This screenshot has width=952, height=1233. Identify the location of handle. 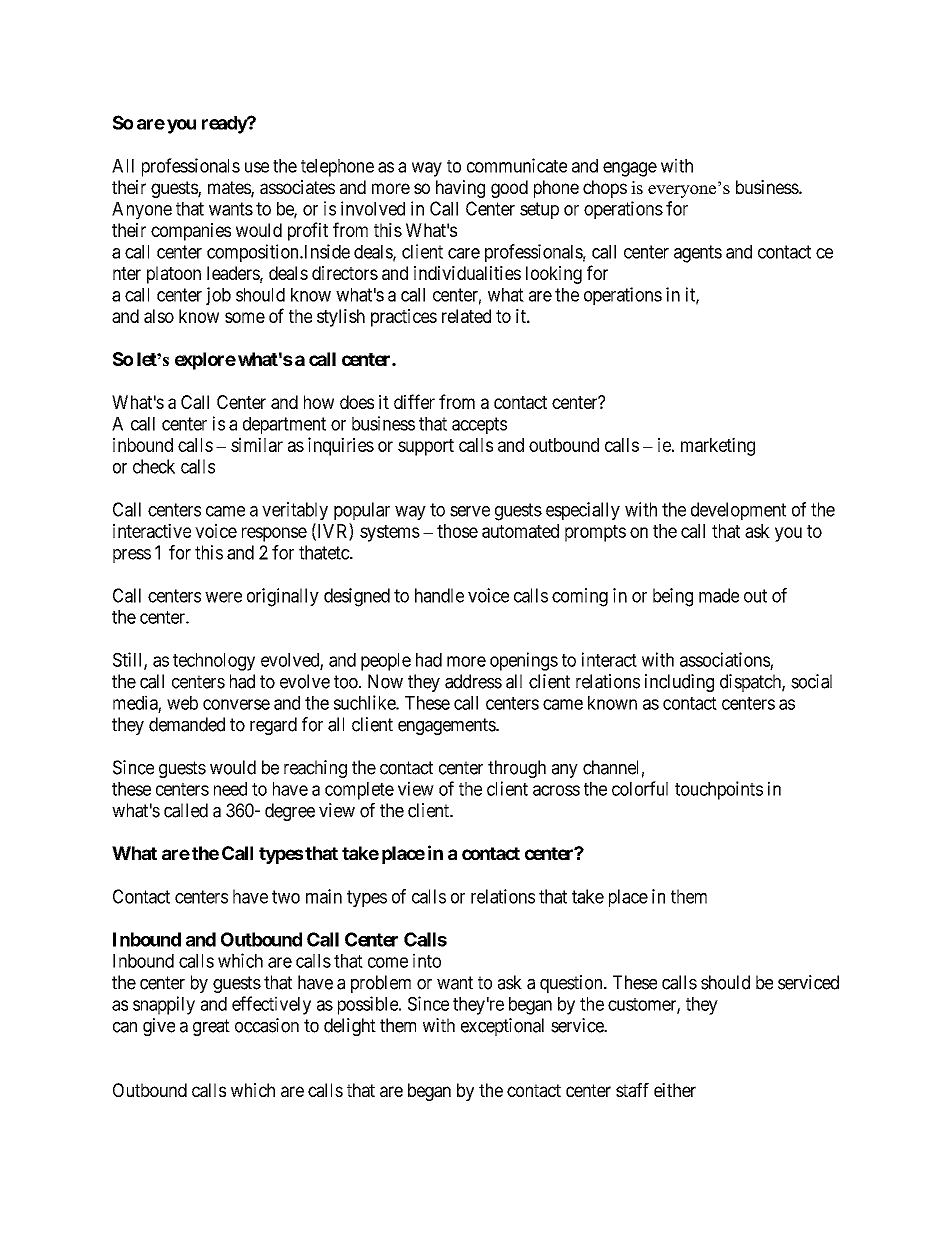
(439, 595).
